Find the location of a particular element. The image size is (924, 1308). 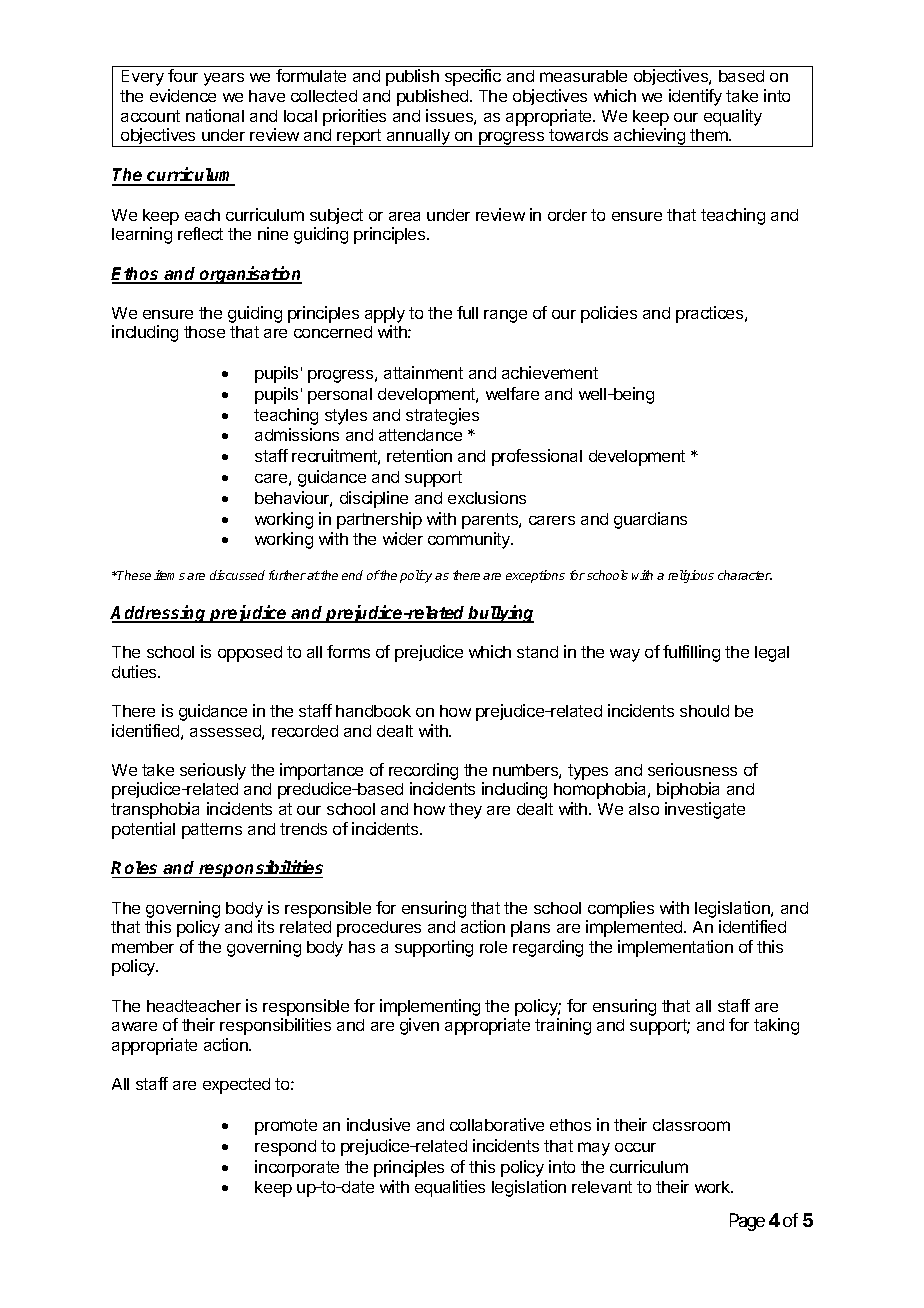

identify is located at coordinates (695, 97).
